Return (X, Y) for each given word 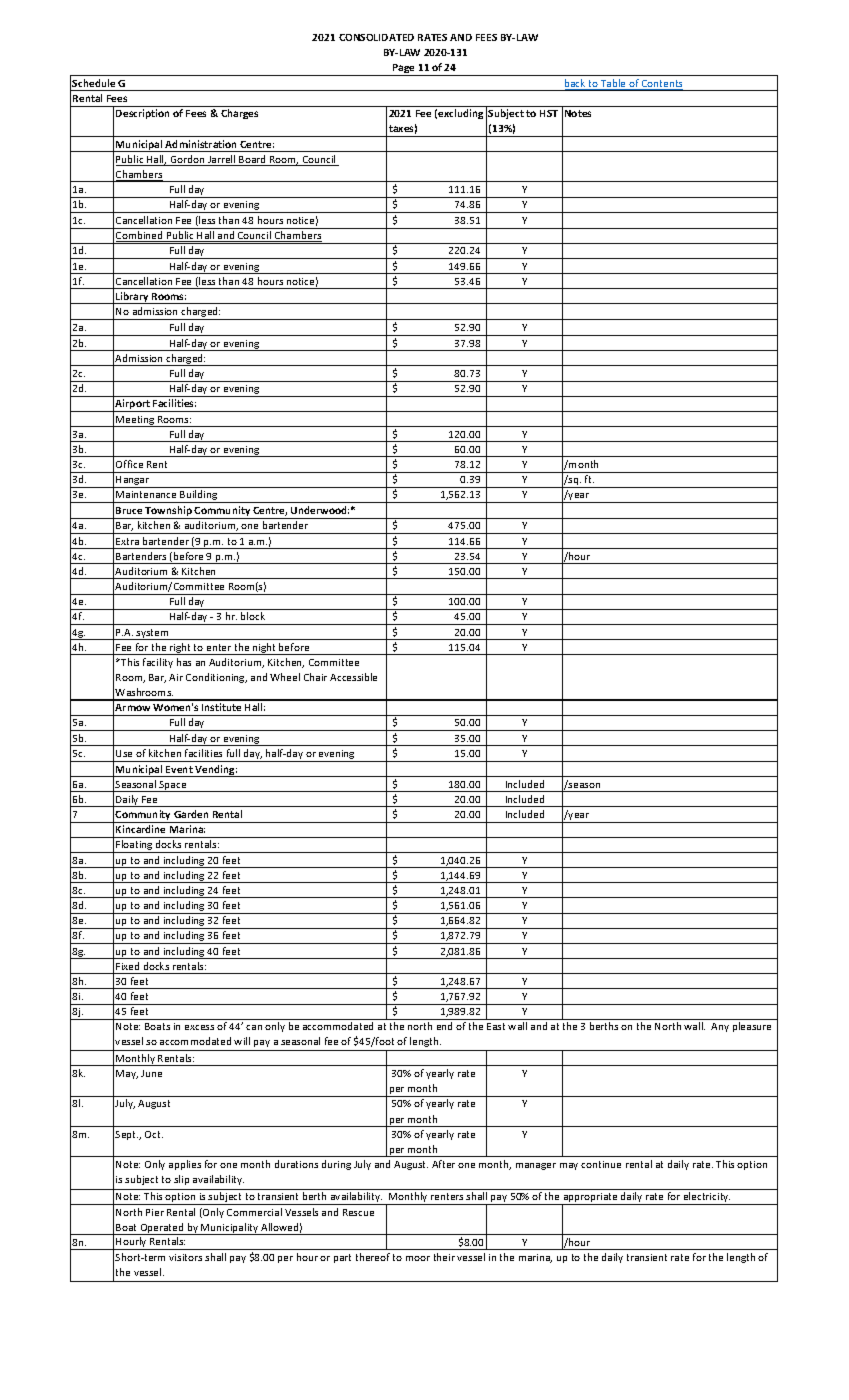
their (444, 1257)
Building (199, 496)
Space (173, 786)
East (496, 1026)
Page (404, 70)
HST (549, 113)
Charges (239, 114)
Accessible (353, 677)
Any (720, 1027)
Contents (661, 85)
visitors (185, 1257)
